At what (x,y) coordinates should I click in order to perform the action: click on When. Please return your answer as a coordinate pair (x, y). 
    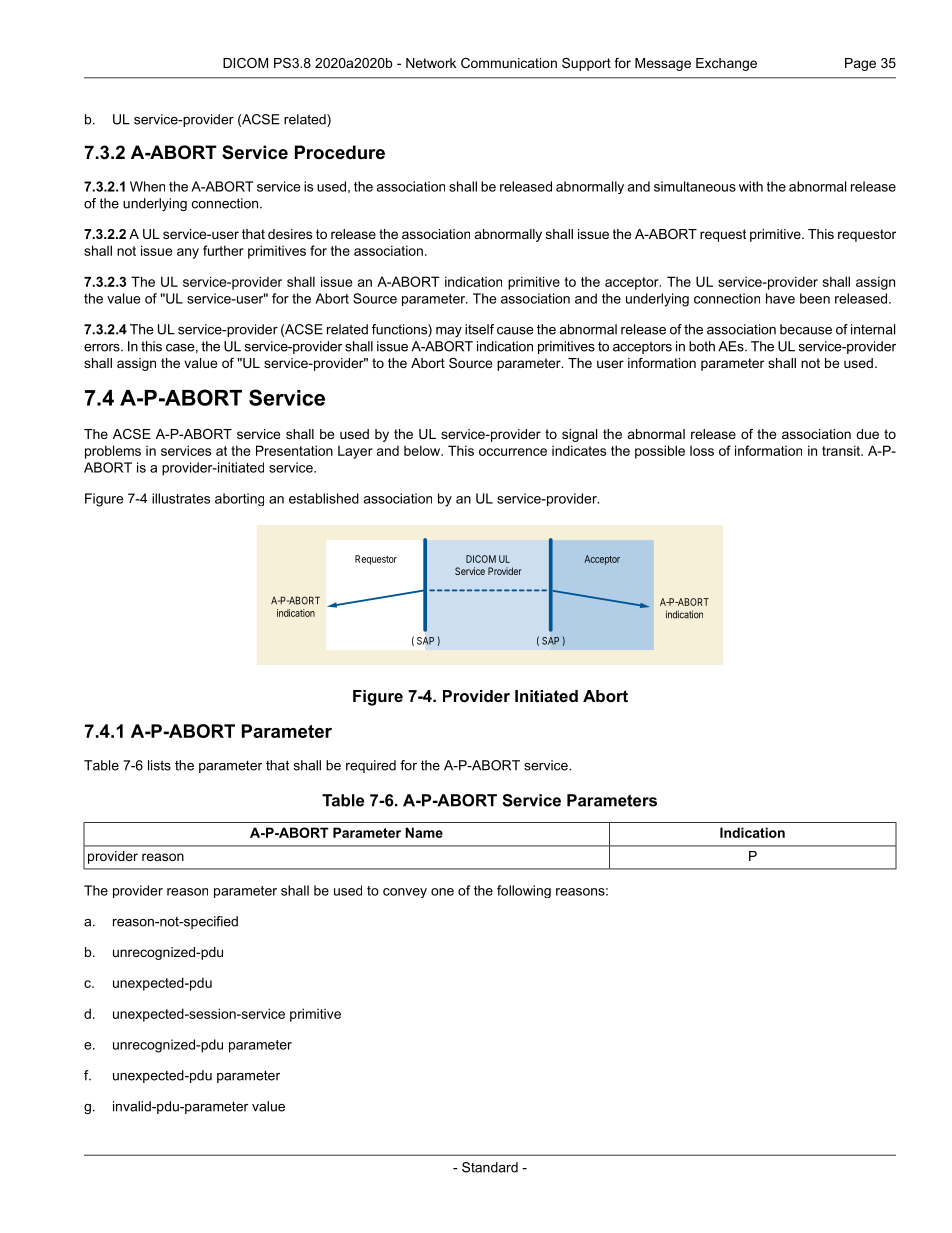
    Looking at the image, I should click on (147, 186).
